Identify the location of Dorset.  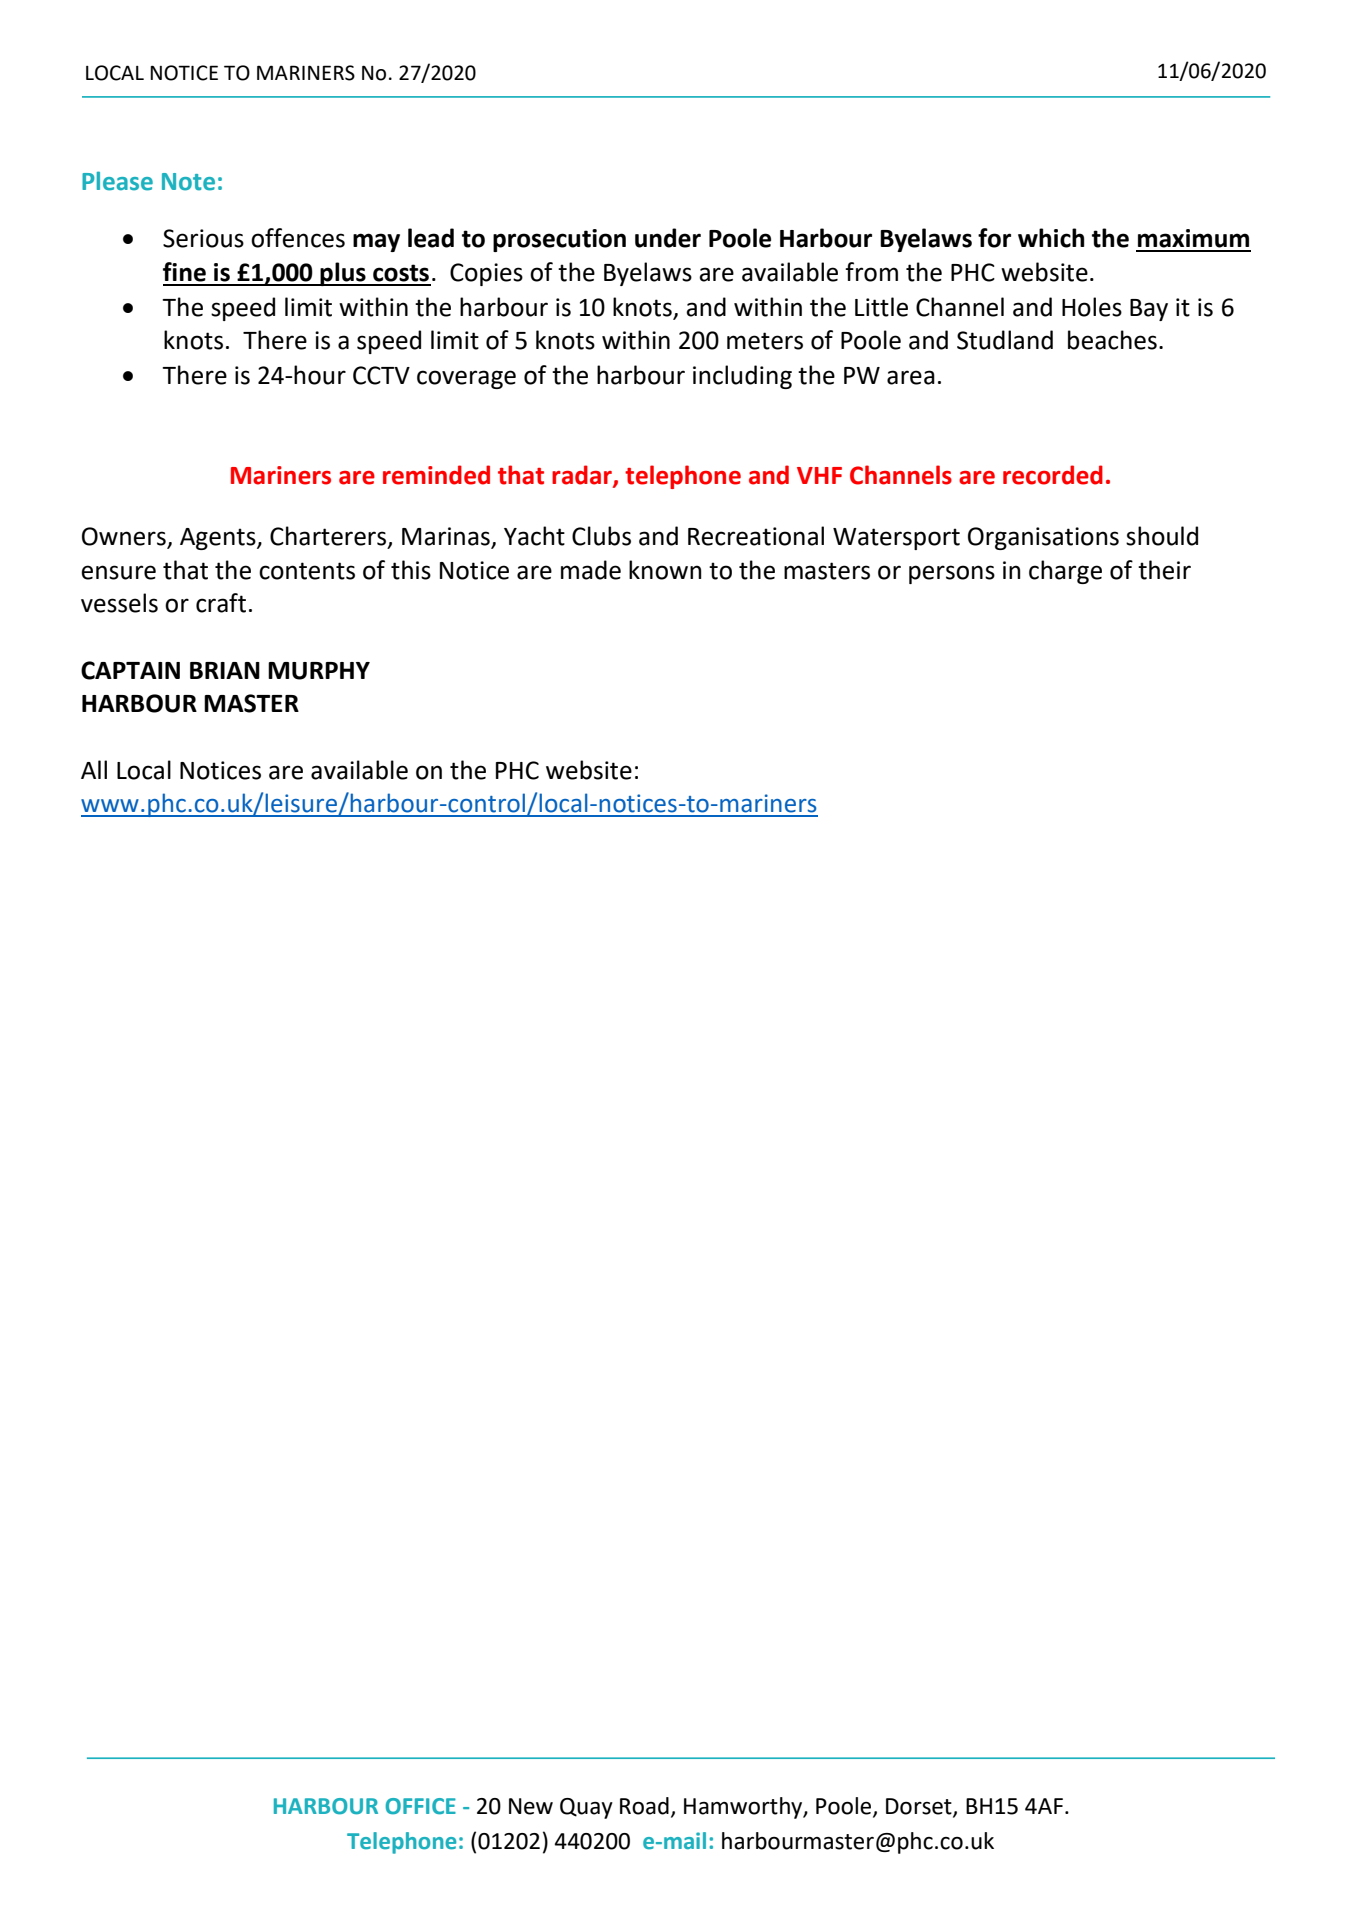
(920, 1807).
